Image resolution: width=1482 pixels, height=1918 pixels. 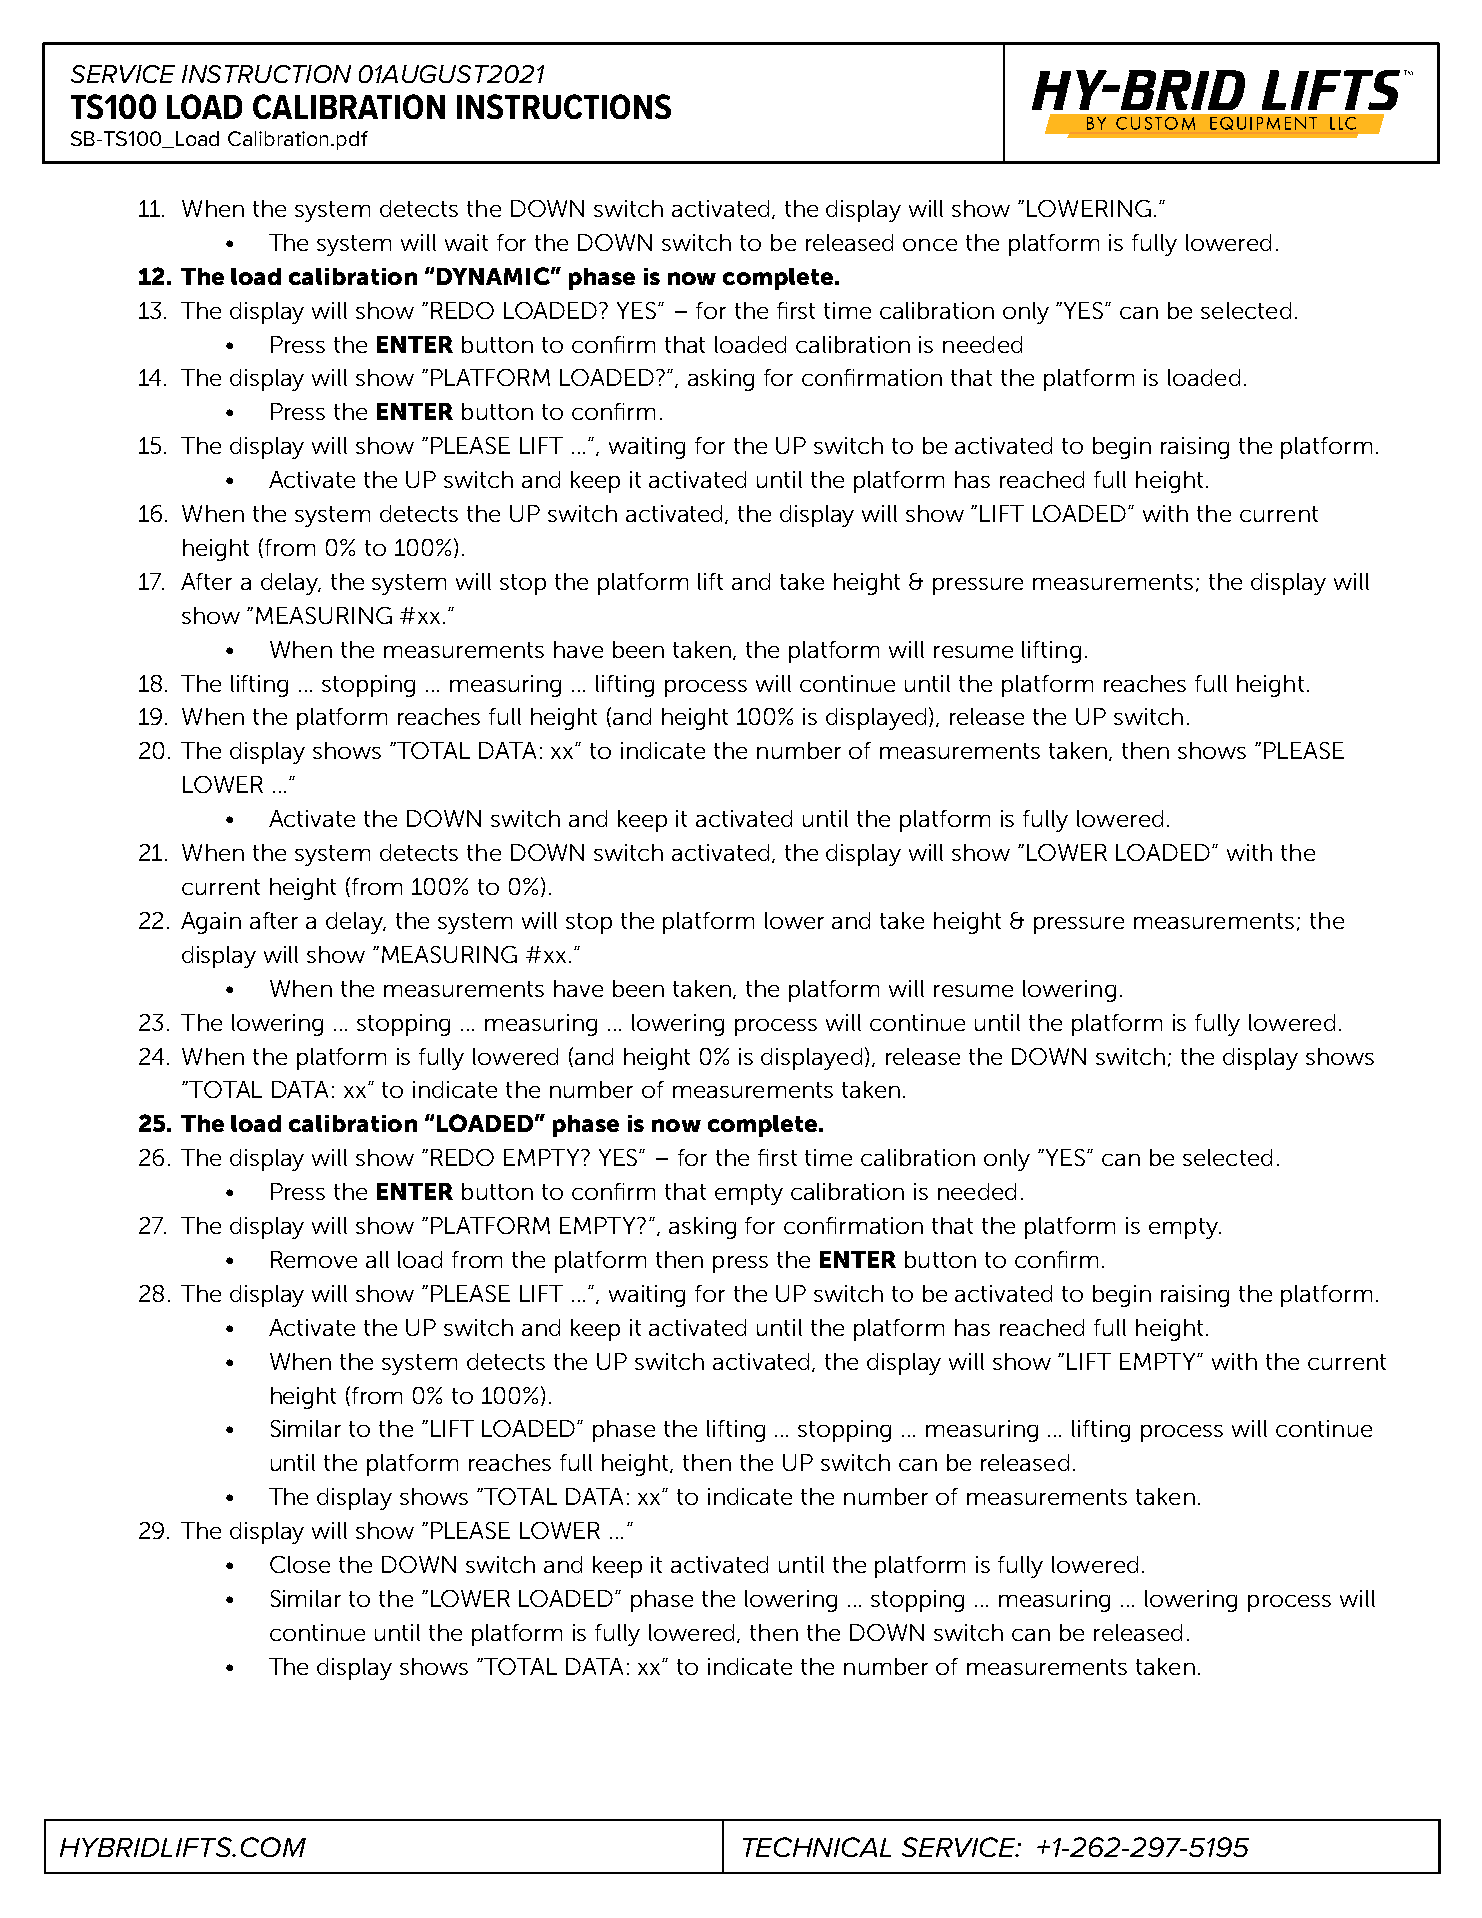 What do you see at coordinates (211, 923) in the screenshot?
I see `Again` at bounding box center [211, 923].
